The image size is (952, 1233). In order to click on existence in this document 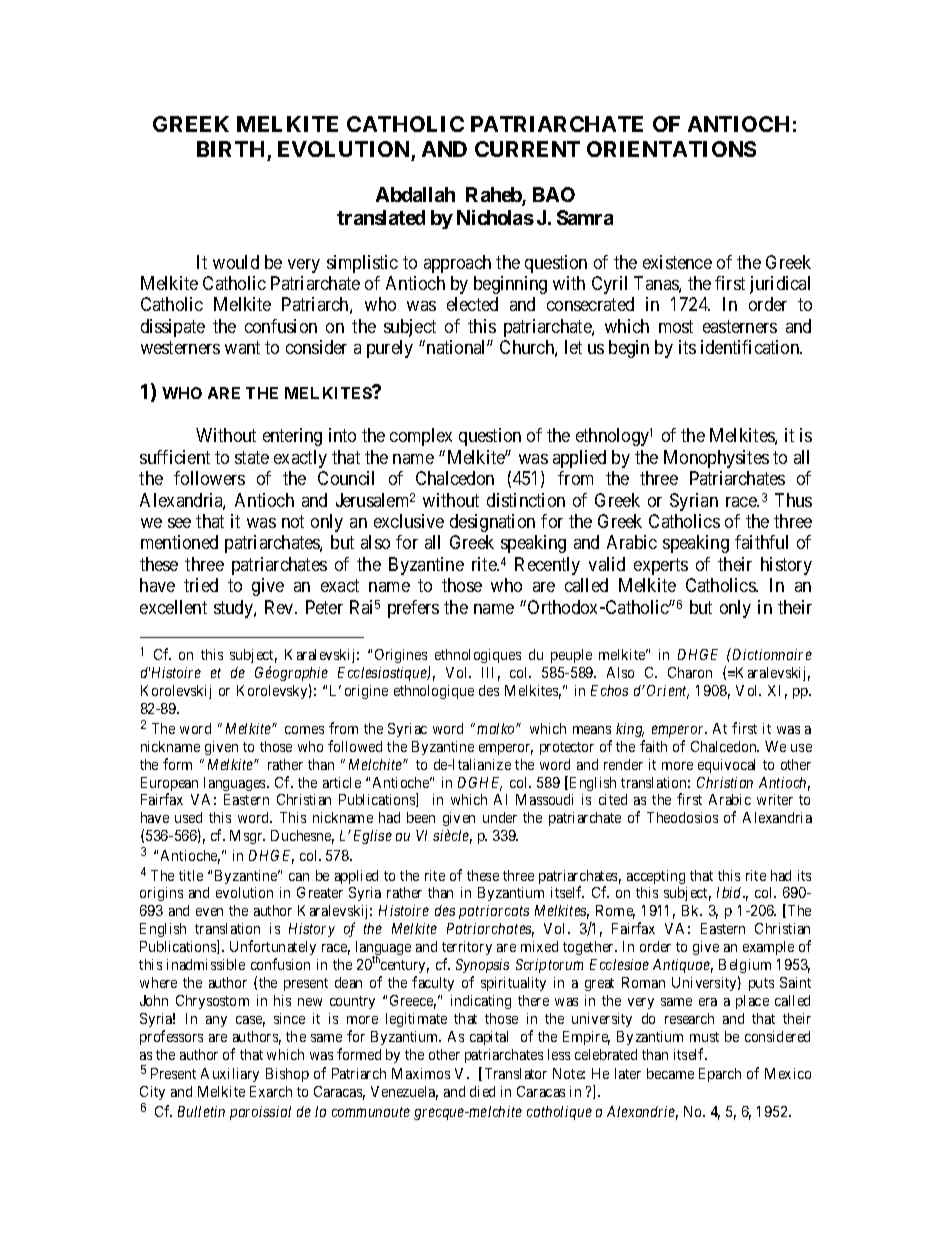, I will do `click(677, 262)`.
